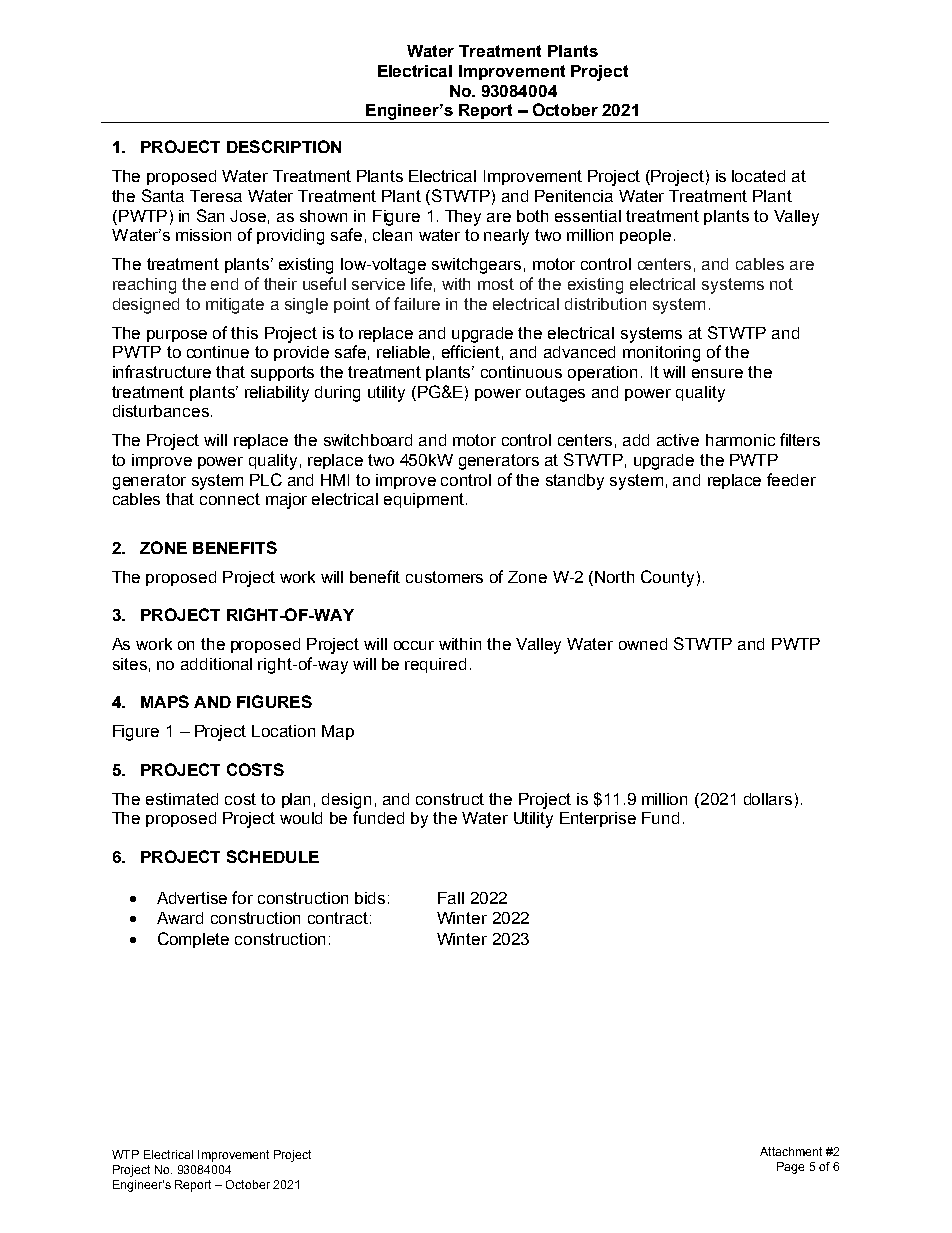  What do you see at coordinates (193, 940) in the screenshot?
I see `Complete` at bounding box center [193, 940].
